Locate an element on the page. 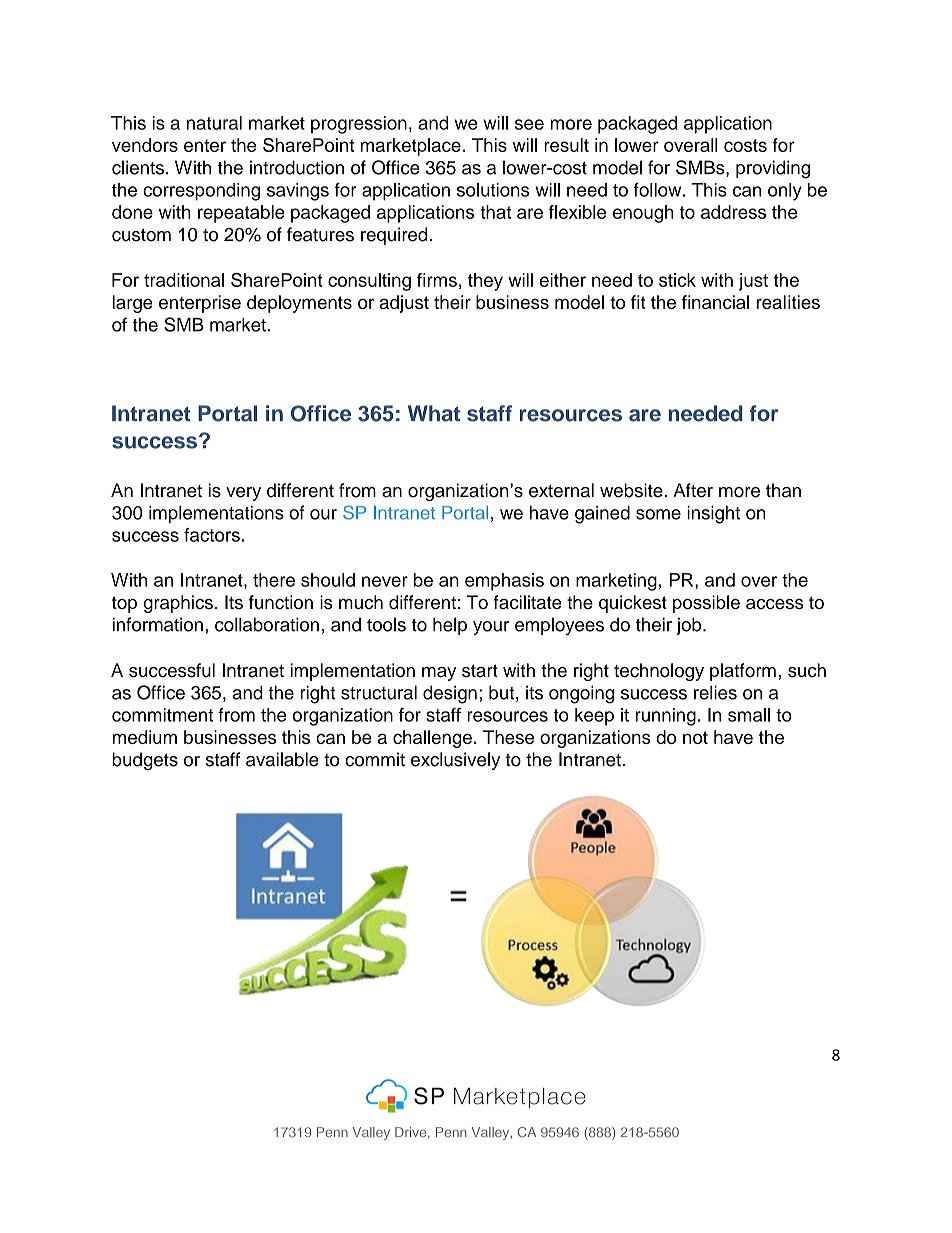 The image size is (952, 1233). Drive is located at coordinates (412, 1133).
